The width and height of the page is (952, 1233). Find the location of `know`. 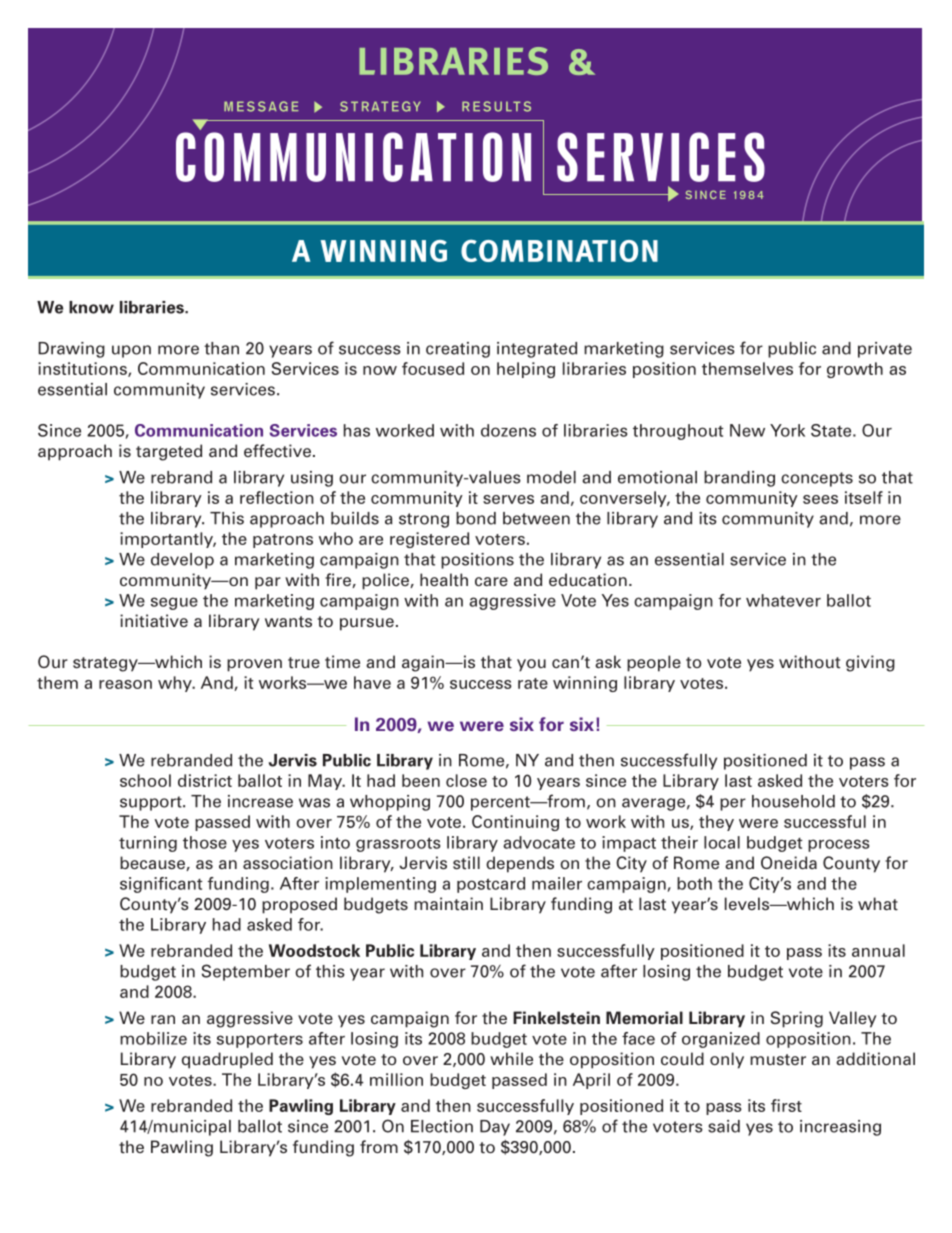

know is located at coordinates (91, 307).
